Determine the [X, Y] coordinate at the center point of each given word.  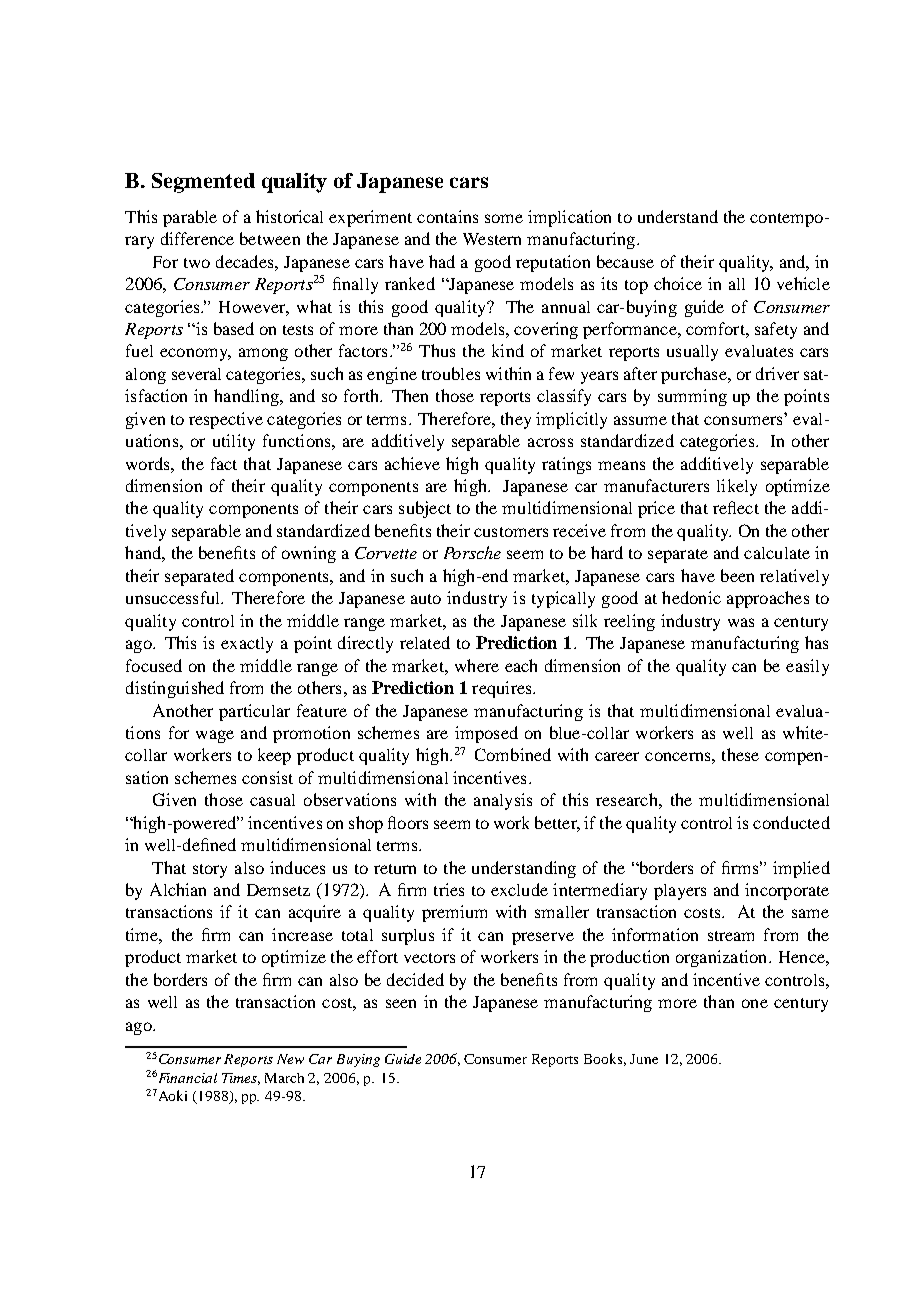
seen [401, 1003]
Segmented [203, 183]
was [741, 622]
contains [447, 216]
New [290, 1059]
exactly [247, 645]
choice [678, 283]
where [477, 665]
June [644, 1059]
